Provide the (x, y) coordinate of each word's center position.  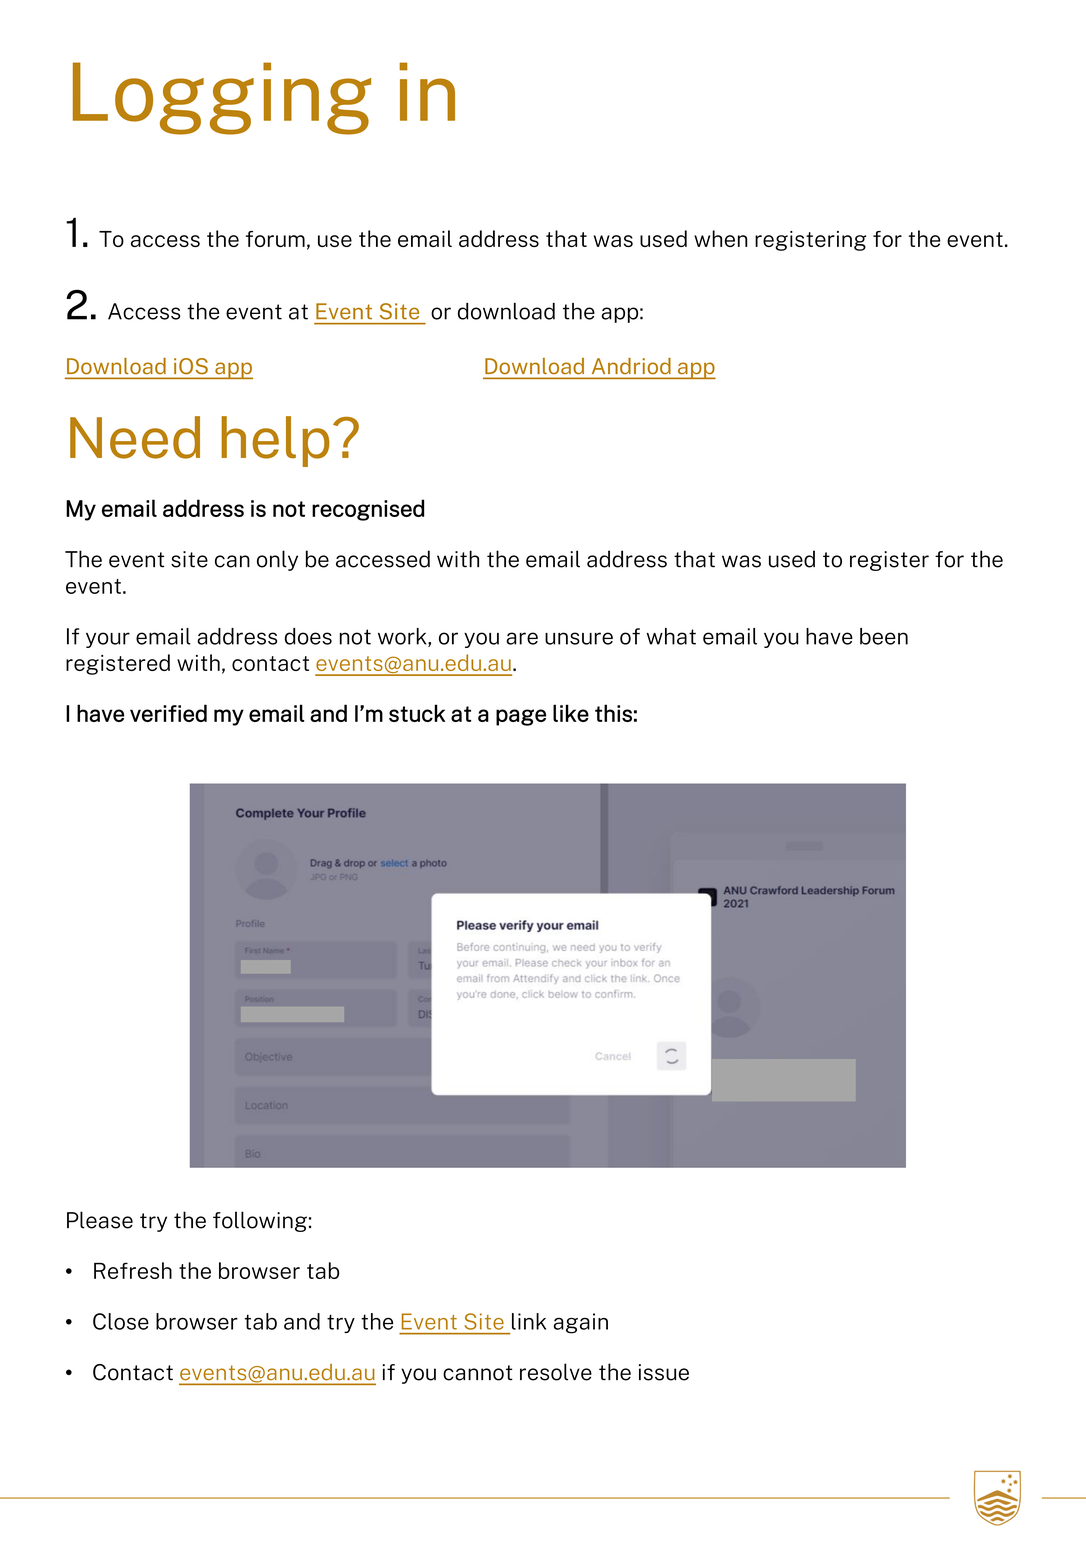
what (671, 636)
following (260, 1221)
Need (135, 437)
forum (275, 239)
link (529, 1321)
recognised (368, 510)
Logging (222, 98)
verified (168, 713)
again (580, 1323)
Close (121, 1321)
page (521, 717)
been (884, 636)
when (721, 238)
